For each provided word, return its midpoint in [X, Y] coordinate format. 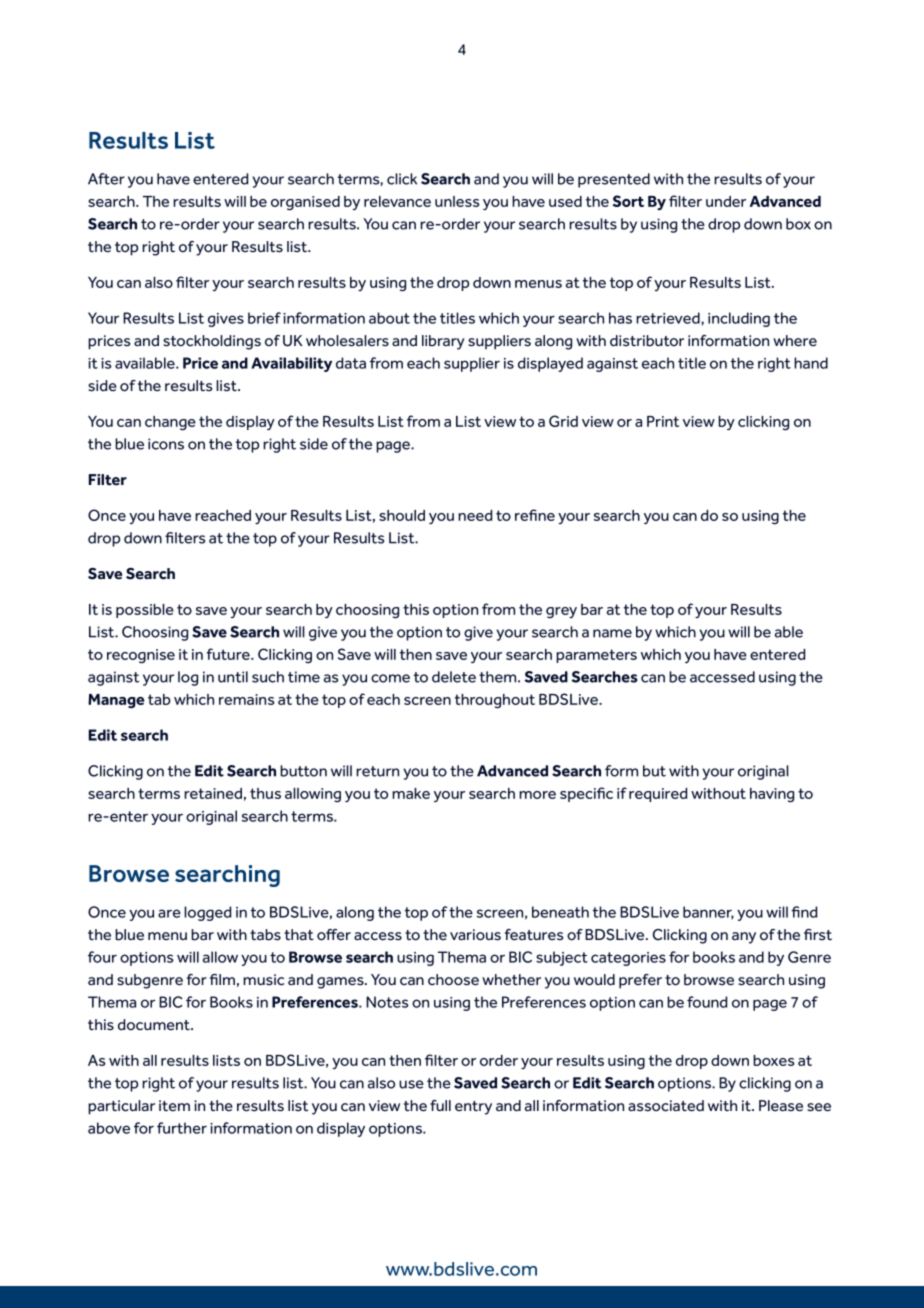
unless [457, 201]
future [229, 654]
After [106, 179]
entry [473, 1108]
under [726, 201]
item [174, 1106]
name [612, 633]
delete [454, 677]
